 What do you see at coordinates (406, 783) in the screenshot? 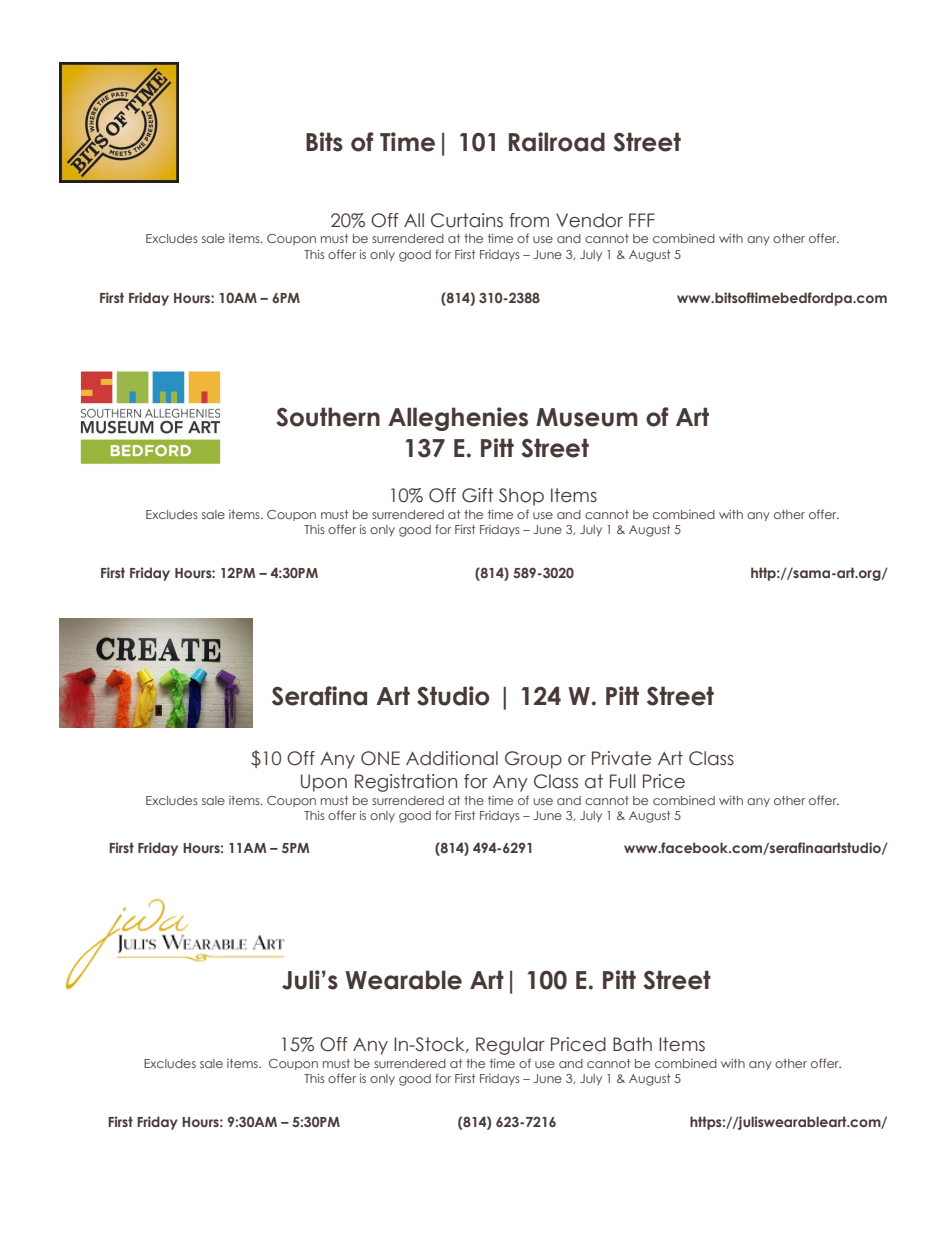
I see `Registration` at bounding box center [406, 783].
